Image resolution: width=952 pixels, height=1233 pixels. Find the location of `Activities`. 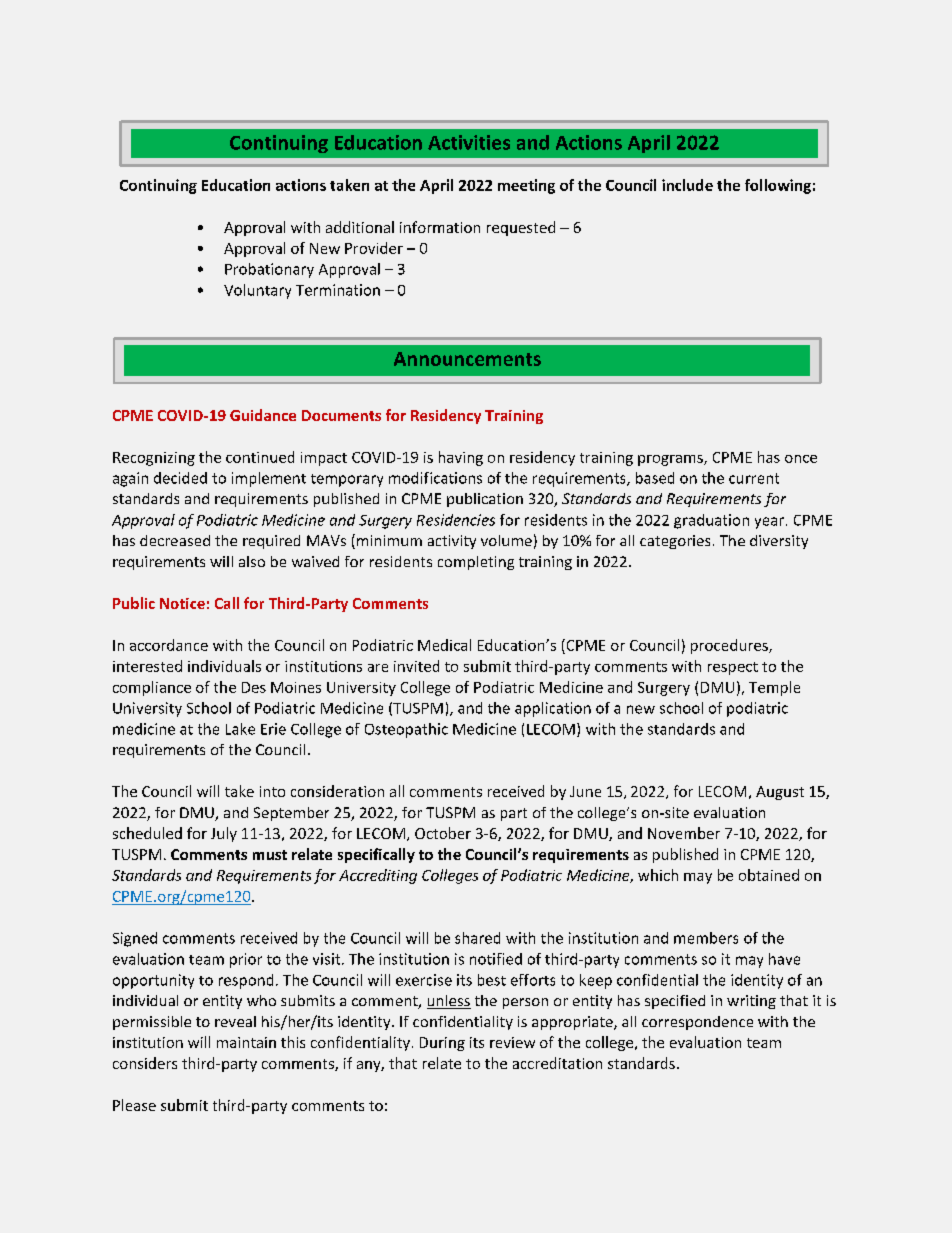

Activities is located at coordinates (469, 142).
